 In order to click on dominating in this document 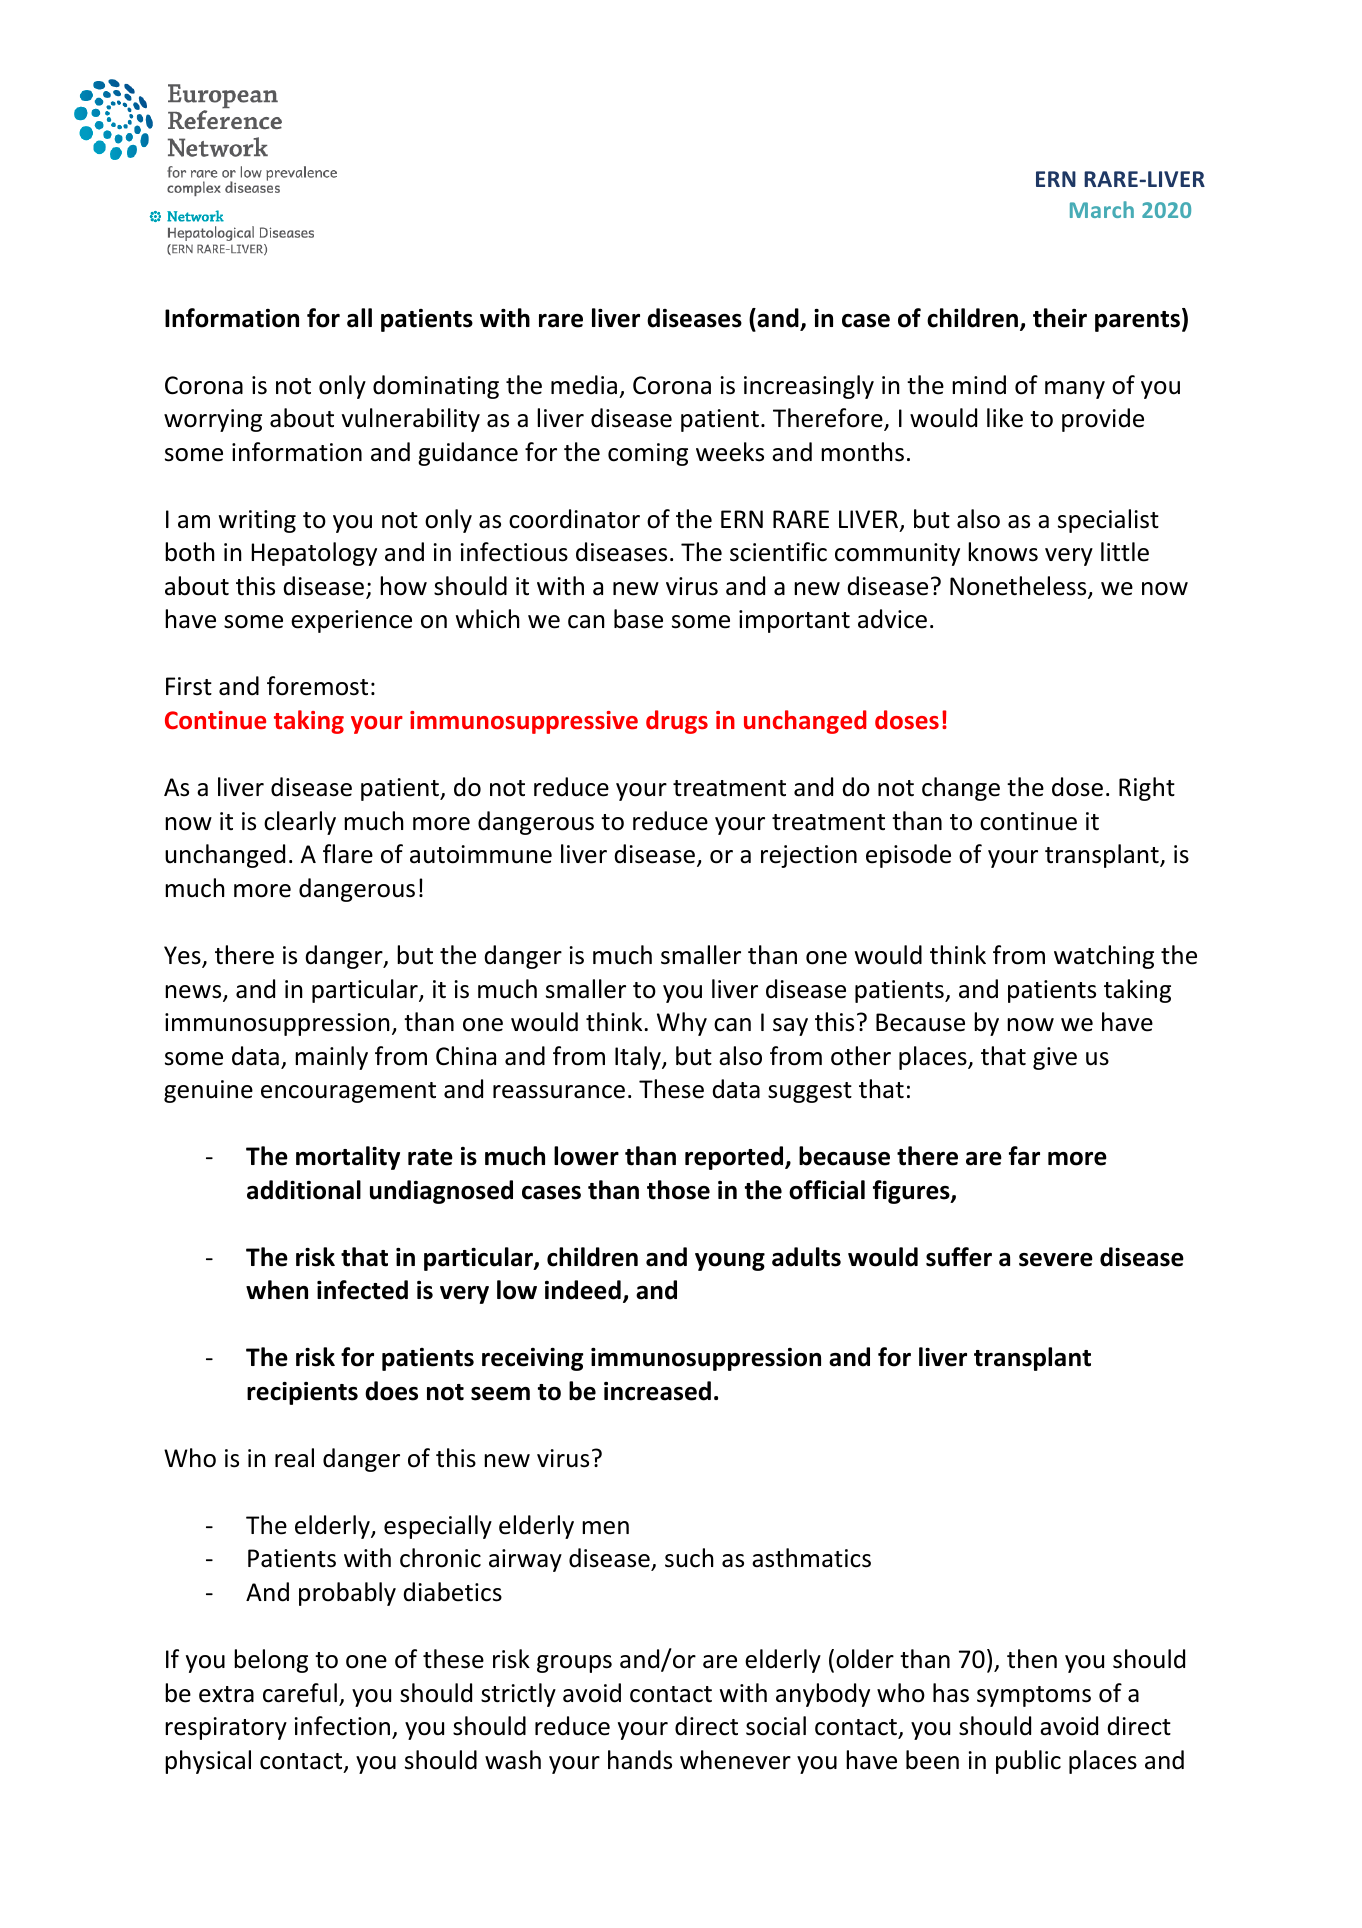, I will do `click(436, 387)`.
